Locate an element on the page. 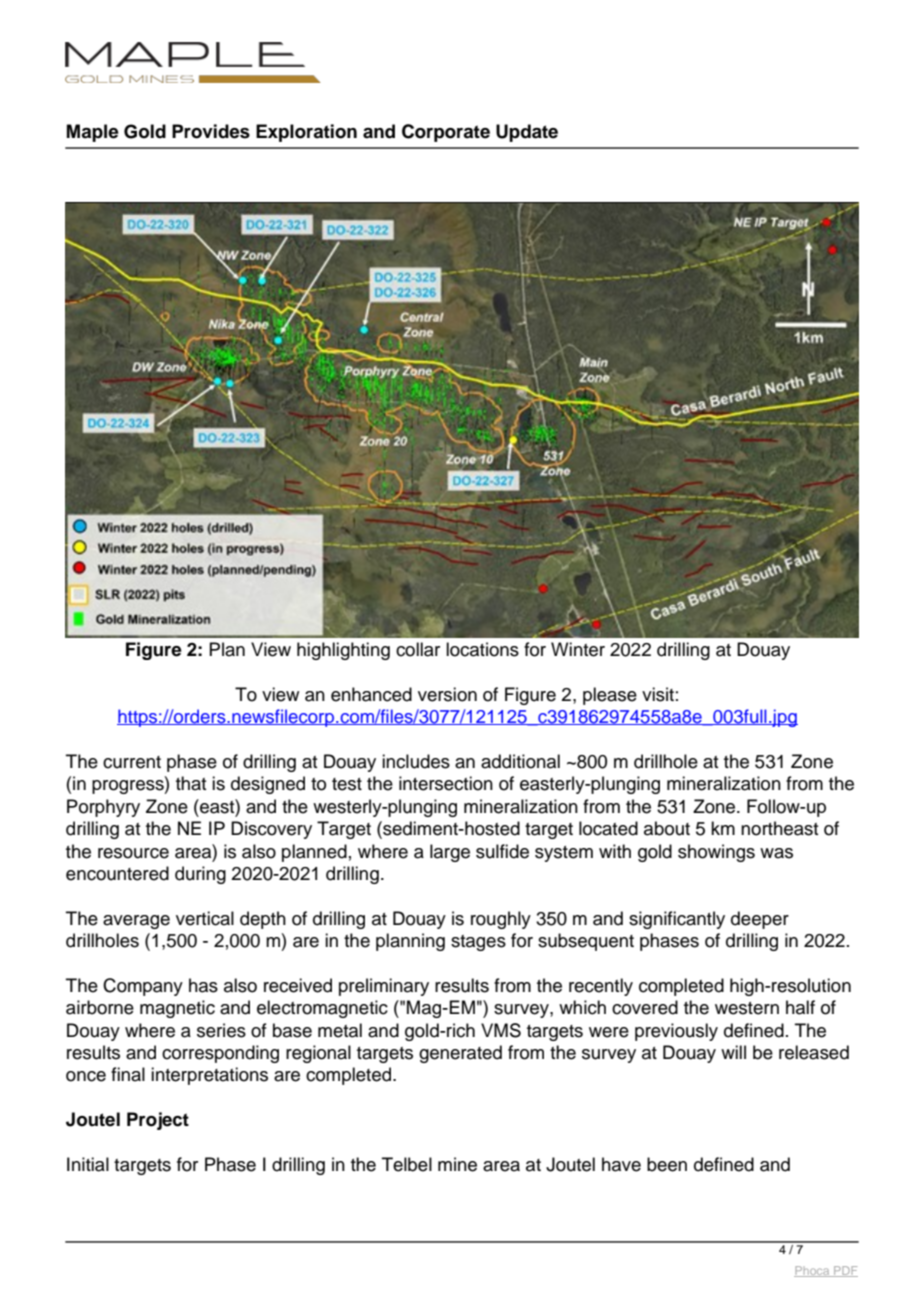 The image size is (924, 1308). large is located at coordinates (450, 853).
